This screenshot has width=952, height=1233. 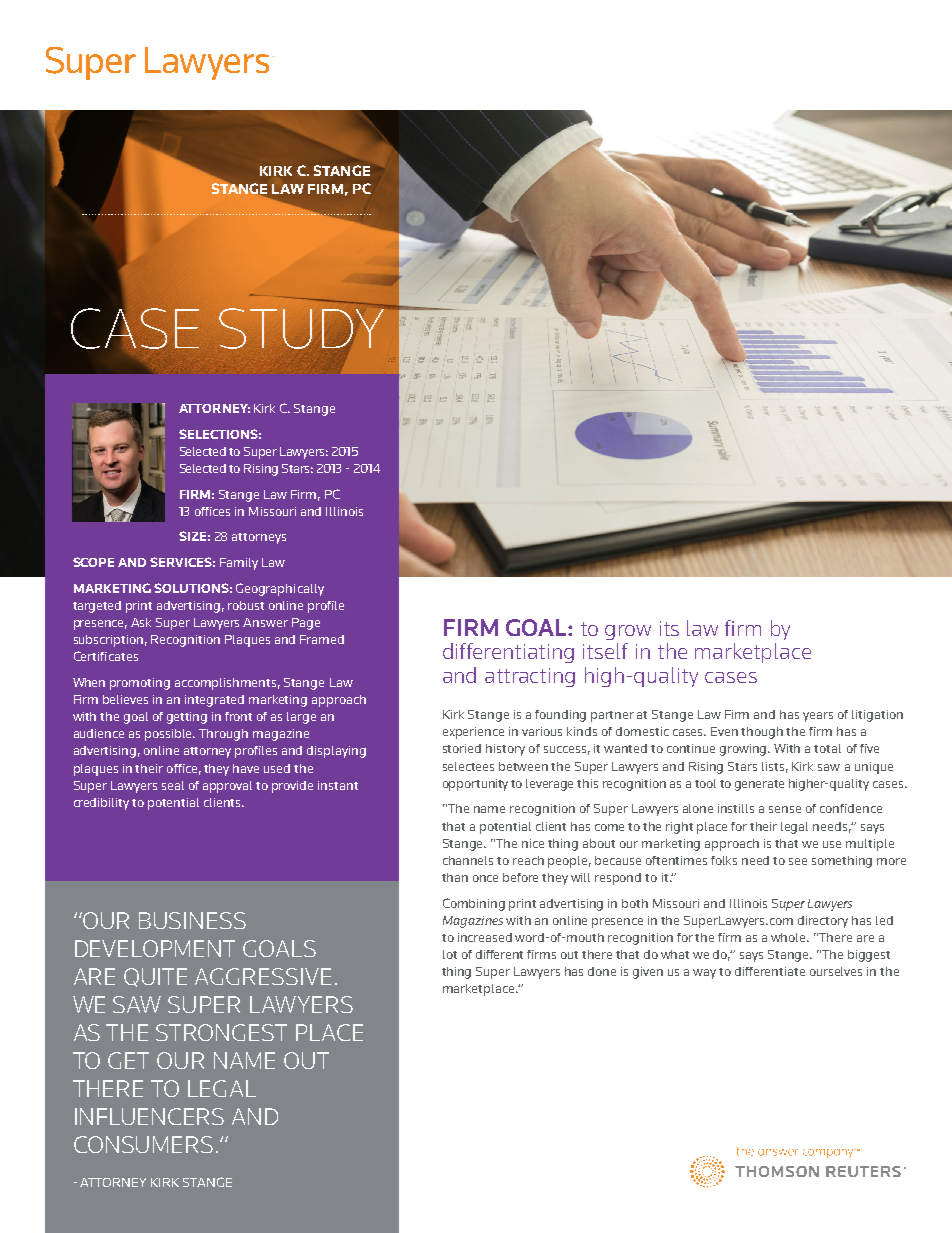 I want to click on INFLUENCERS, so click(x=149, y=1116).
